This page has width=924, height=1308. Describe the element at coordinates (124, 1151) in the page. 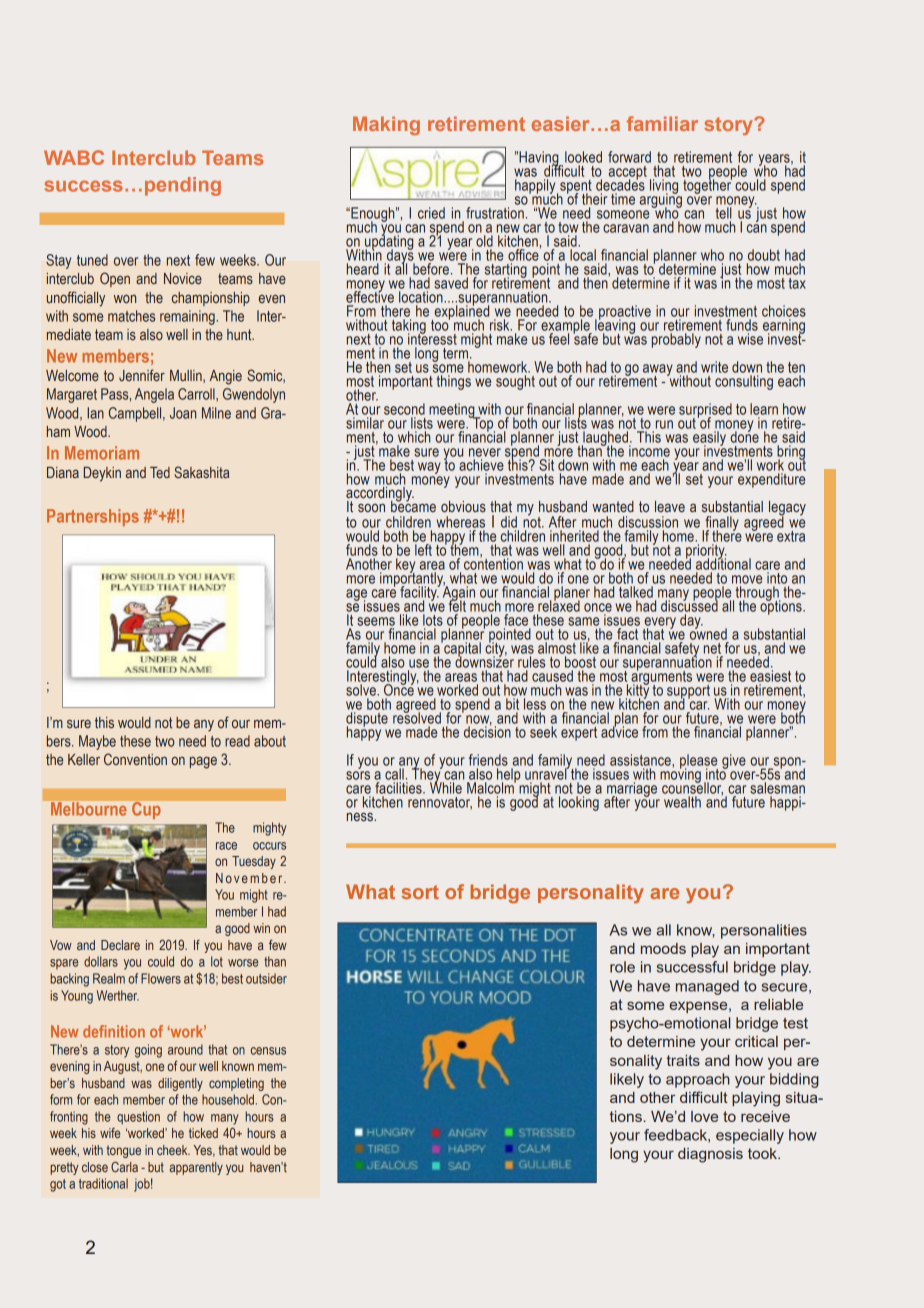

I see `tongue` at that location.
